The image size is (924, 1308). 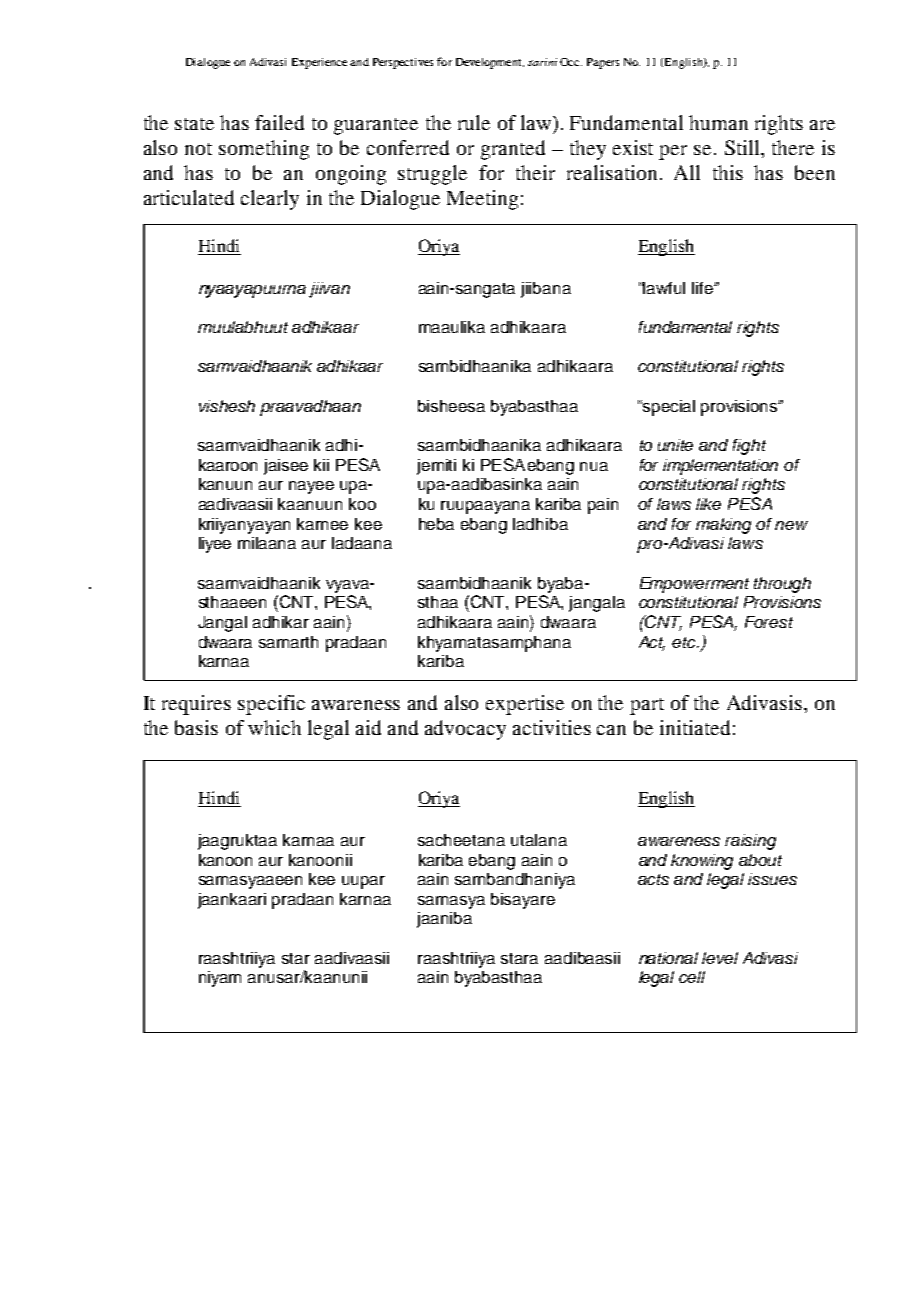 I want to click on which, so click(x=274, y=727).
